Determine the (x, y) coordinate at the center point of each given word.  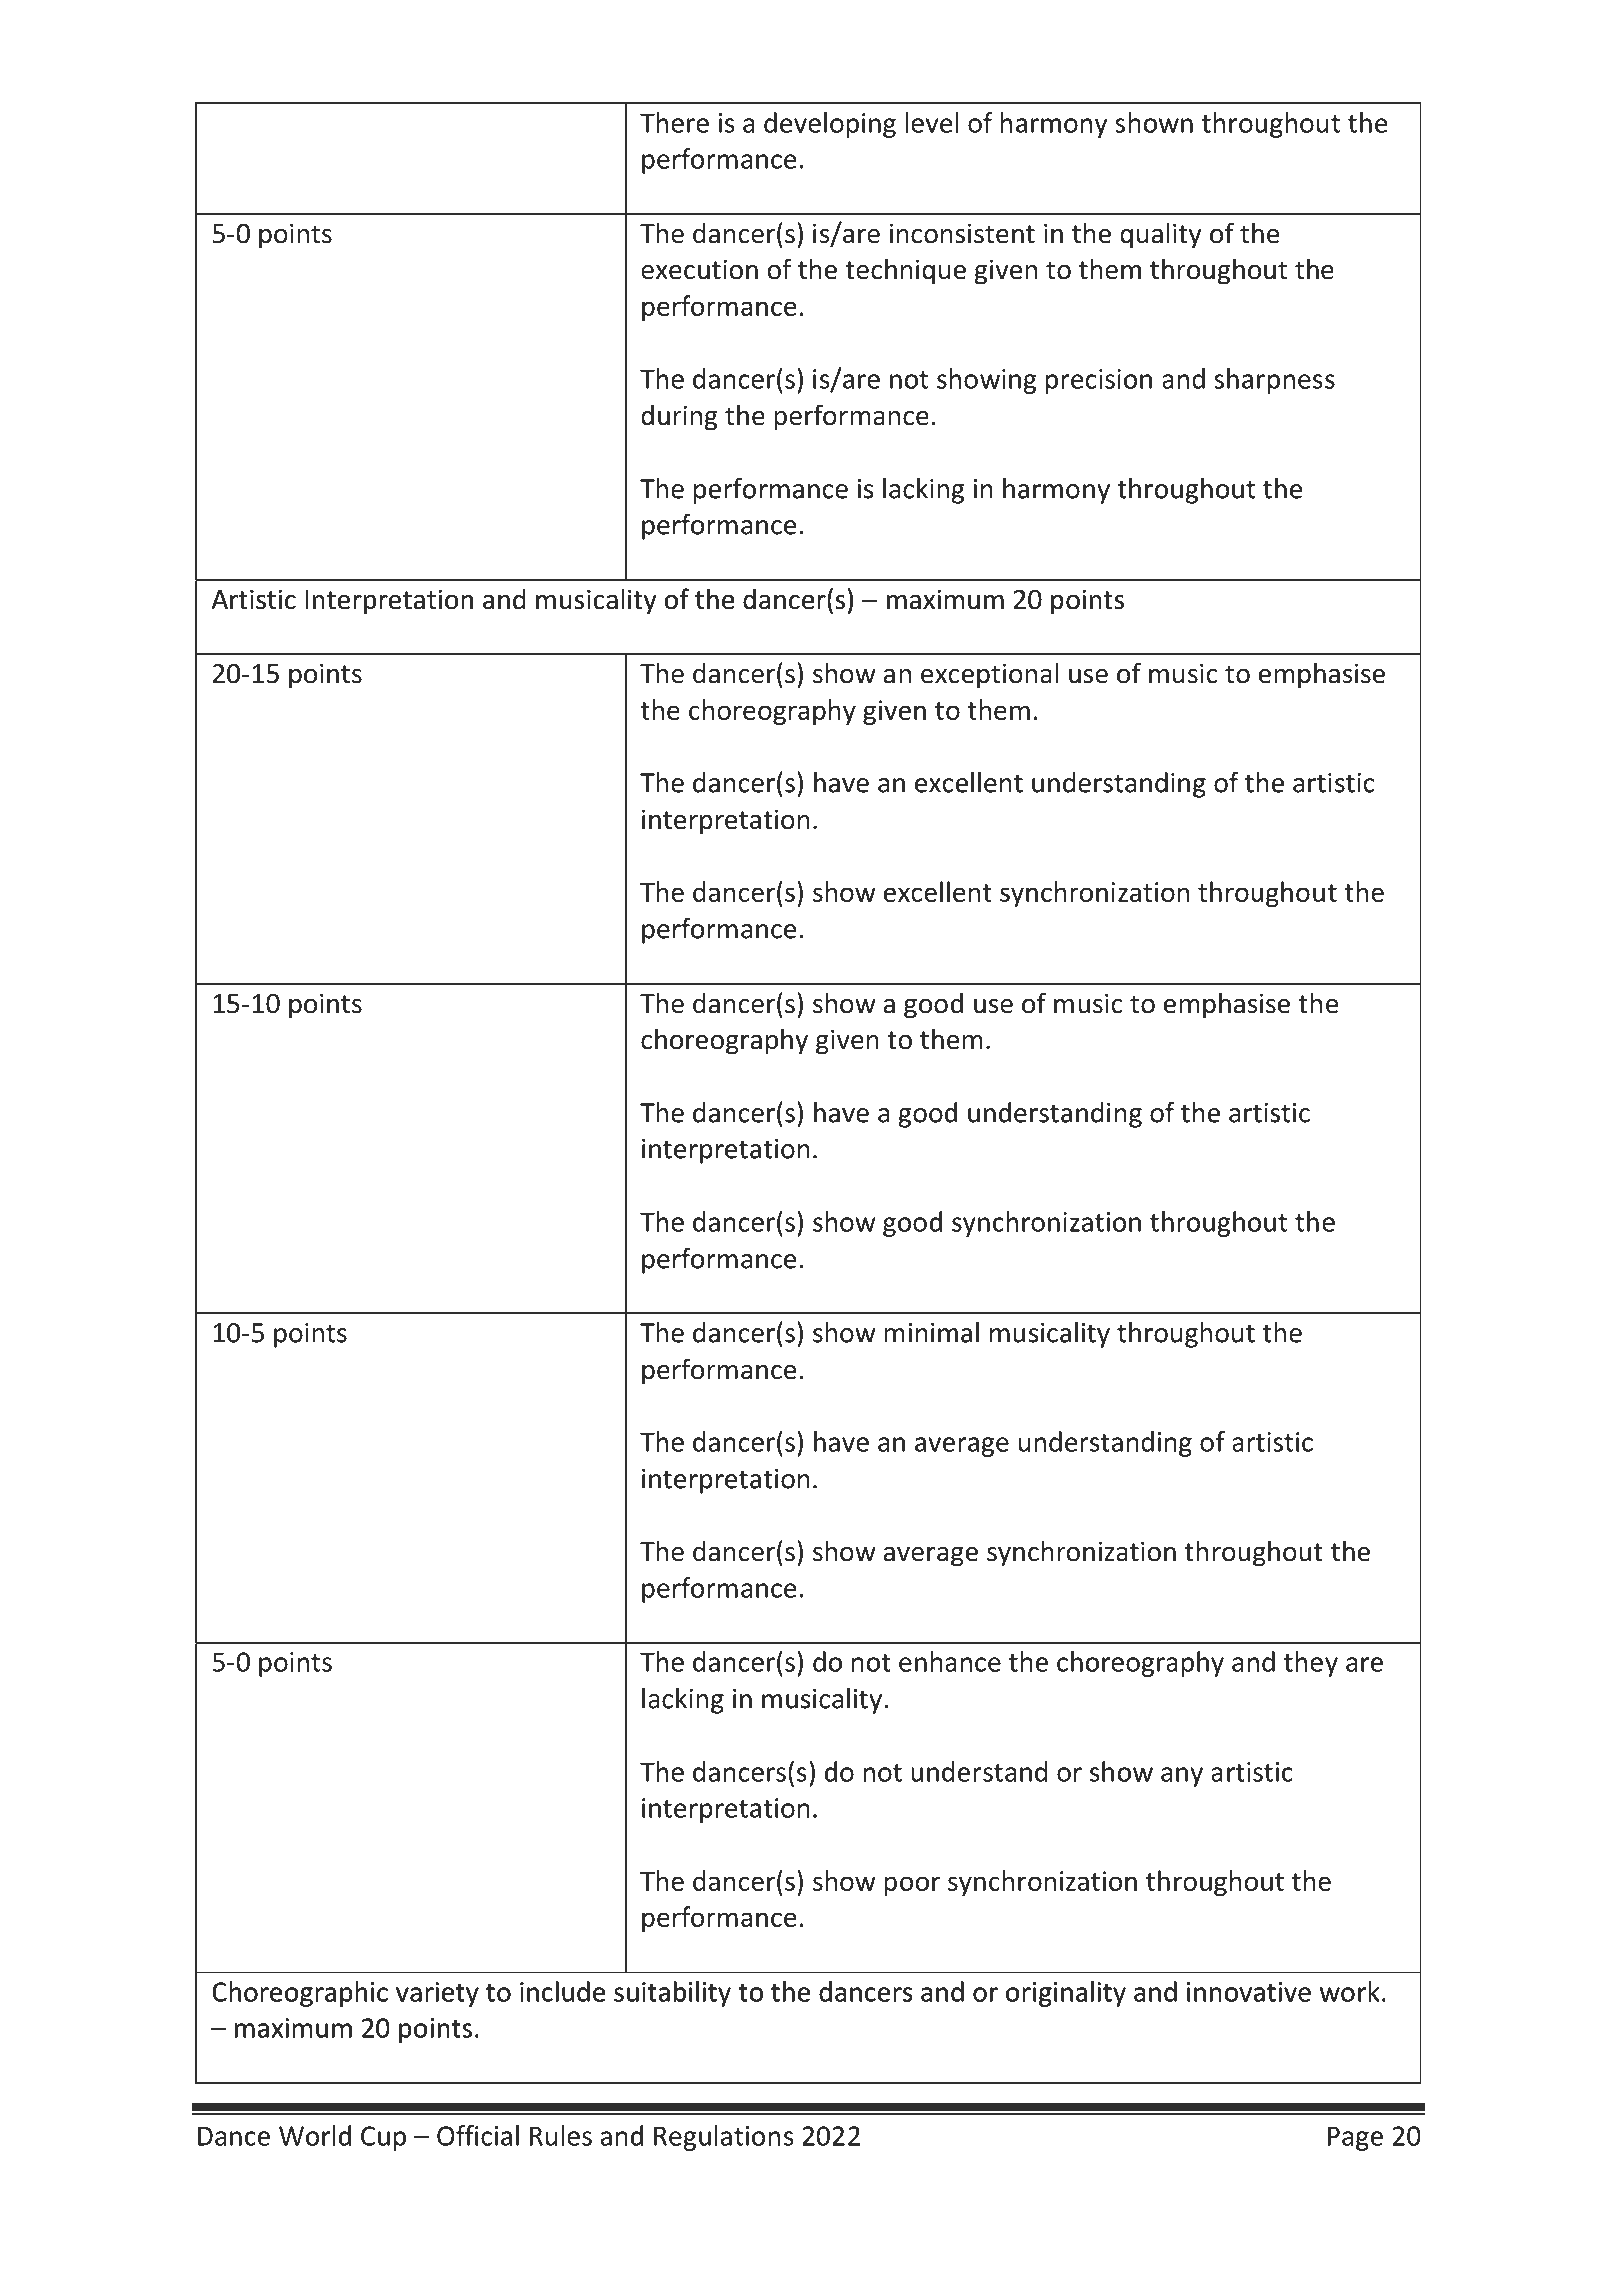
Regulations (724, 2138)
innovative (1249, 1992)
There (674, 122)
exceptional (989, 675)
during (679, 417)
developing (830, 125)
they (1311, 1664)
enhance (950, 1661)
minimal (931, 1332)
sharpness (1274, 381)
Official (478, 2135)
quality (1160, 235)
